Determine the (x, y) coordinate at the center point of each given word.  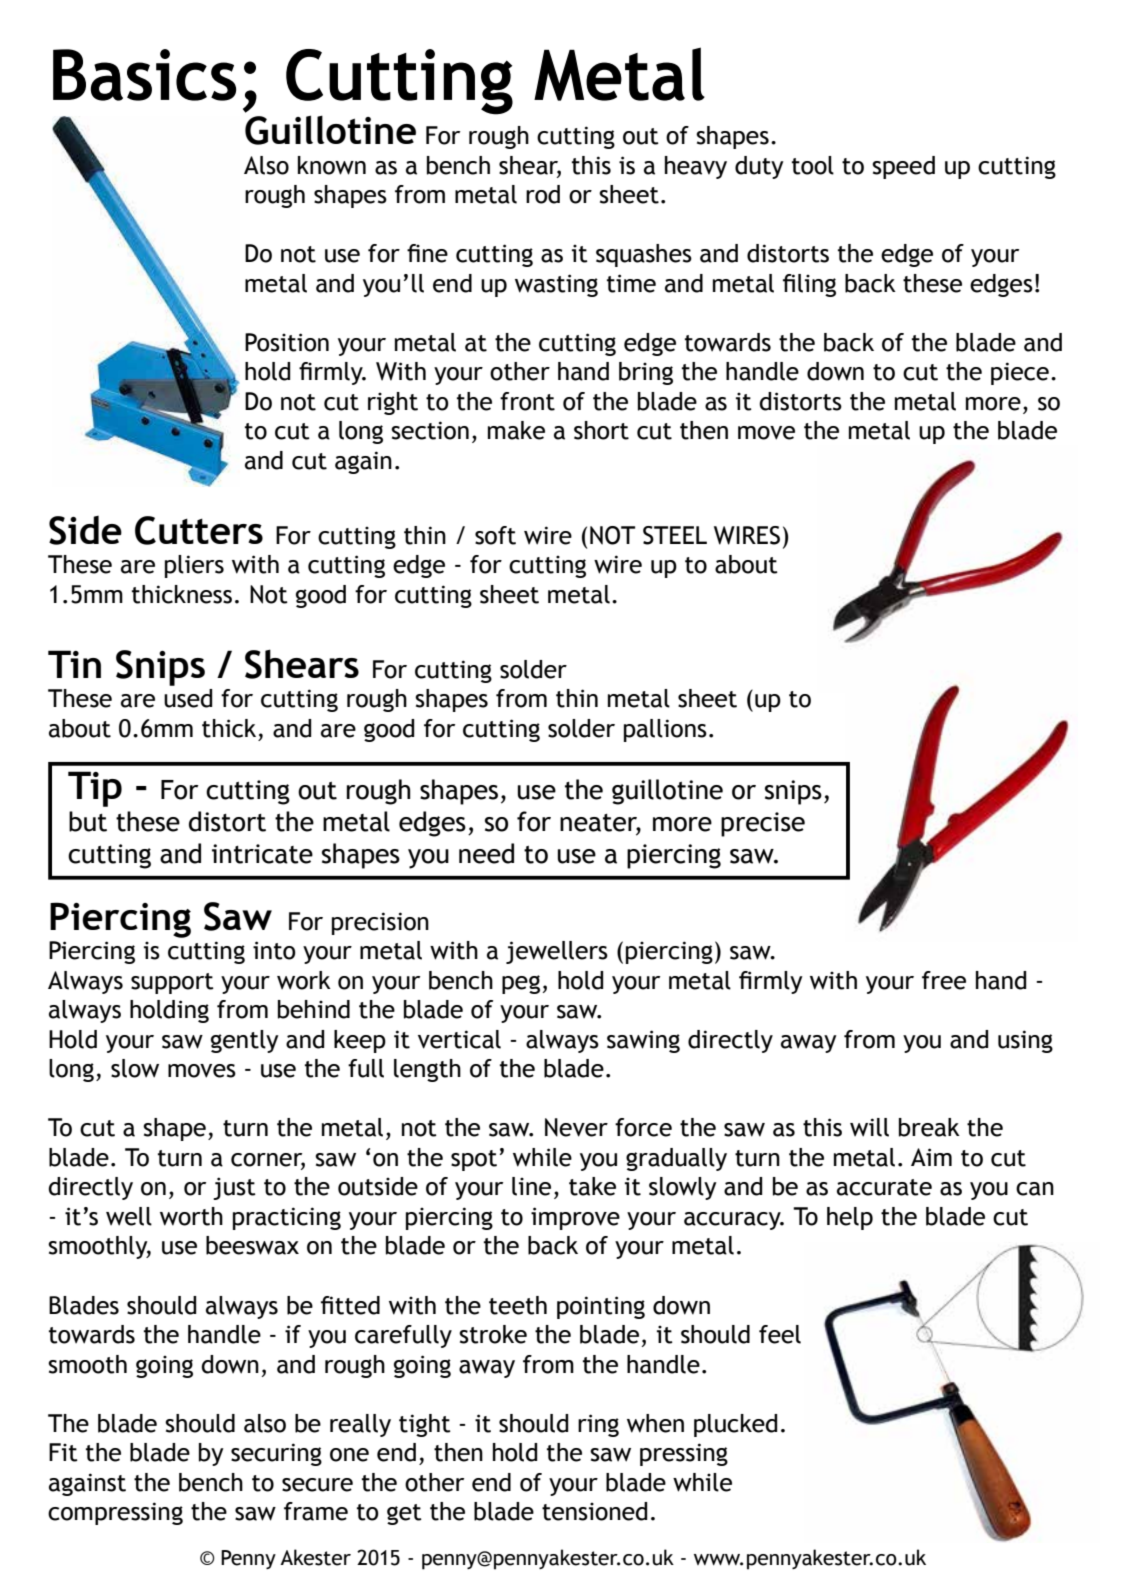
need (486, 853)
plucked (735, 1425)
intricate (262, 854)
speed (903, 167)
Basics (144, 75)
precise (763, 824)
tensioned (594, 1511)
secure (317, 1485)
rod (543, 194)
